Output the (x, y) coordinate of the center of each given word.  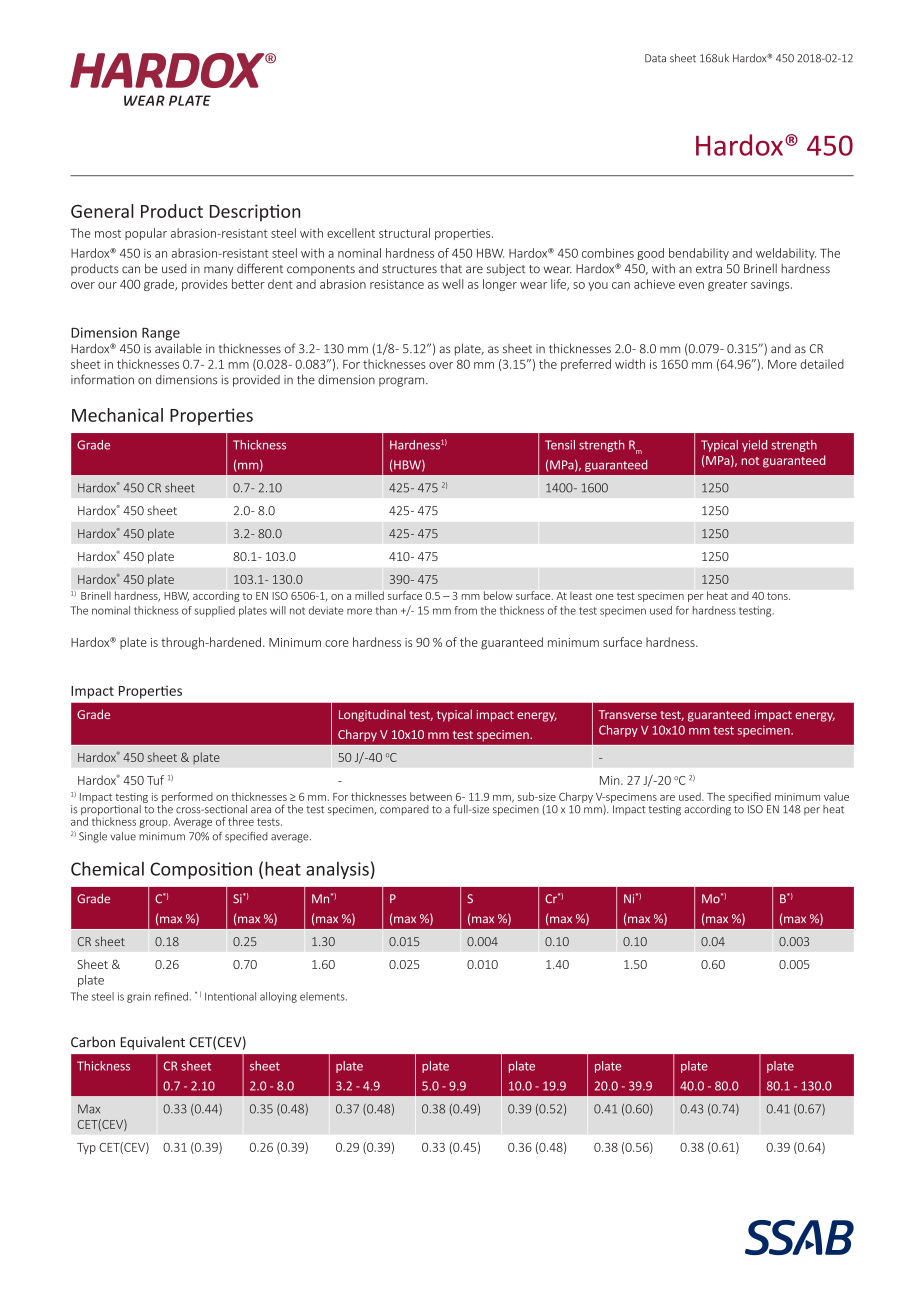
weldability (786, 254)
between (431, 796)
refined (171, 996)
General (102, 211)
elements (323, 996)
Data (655, 58)
